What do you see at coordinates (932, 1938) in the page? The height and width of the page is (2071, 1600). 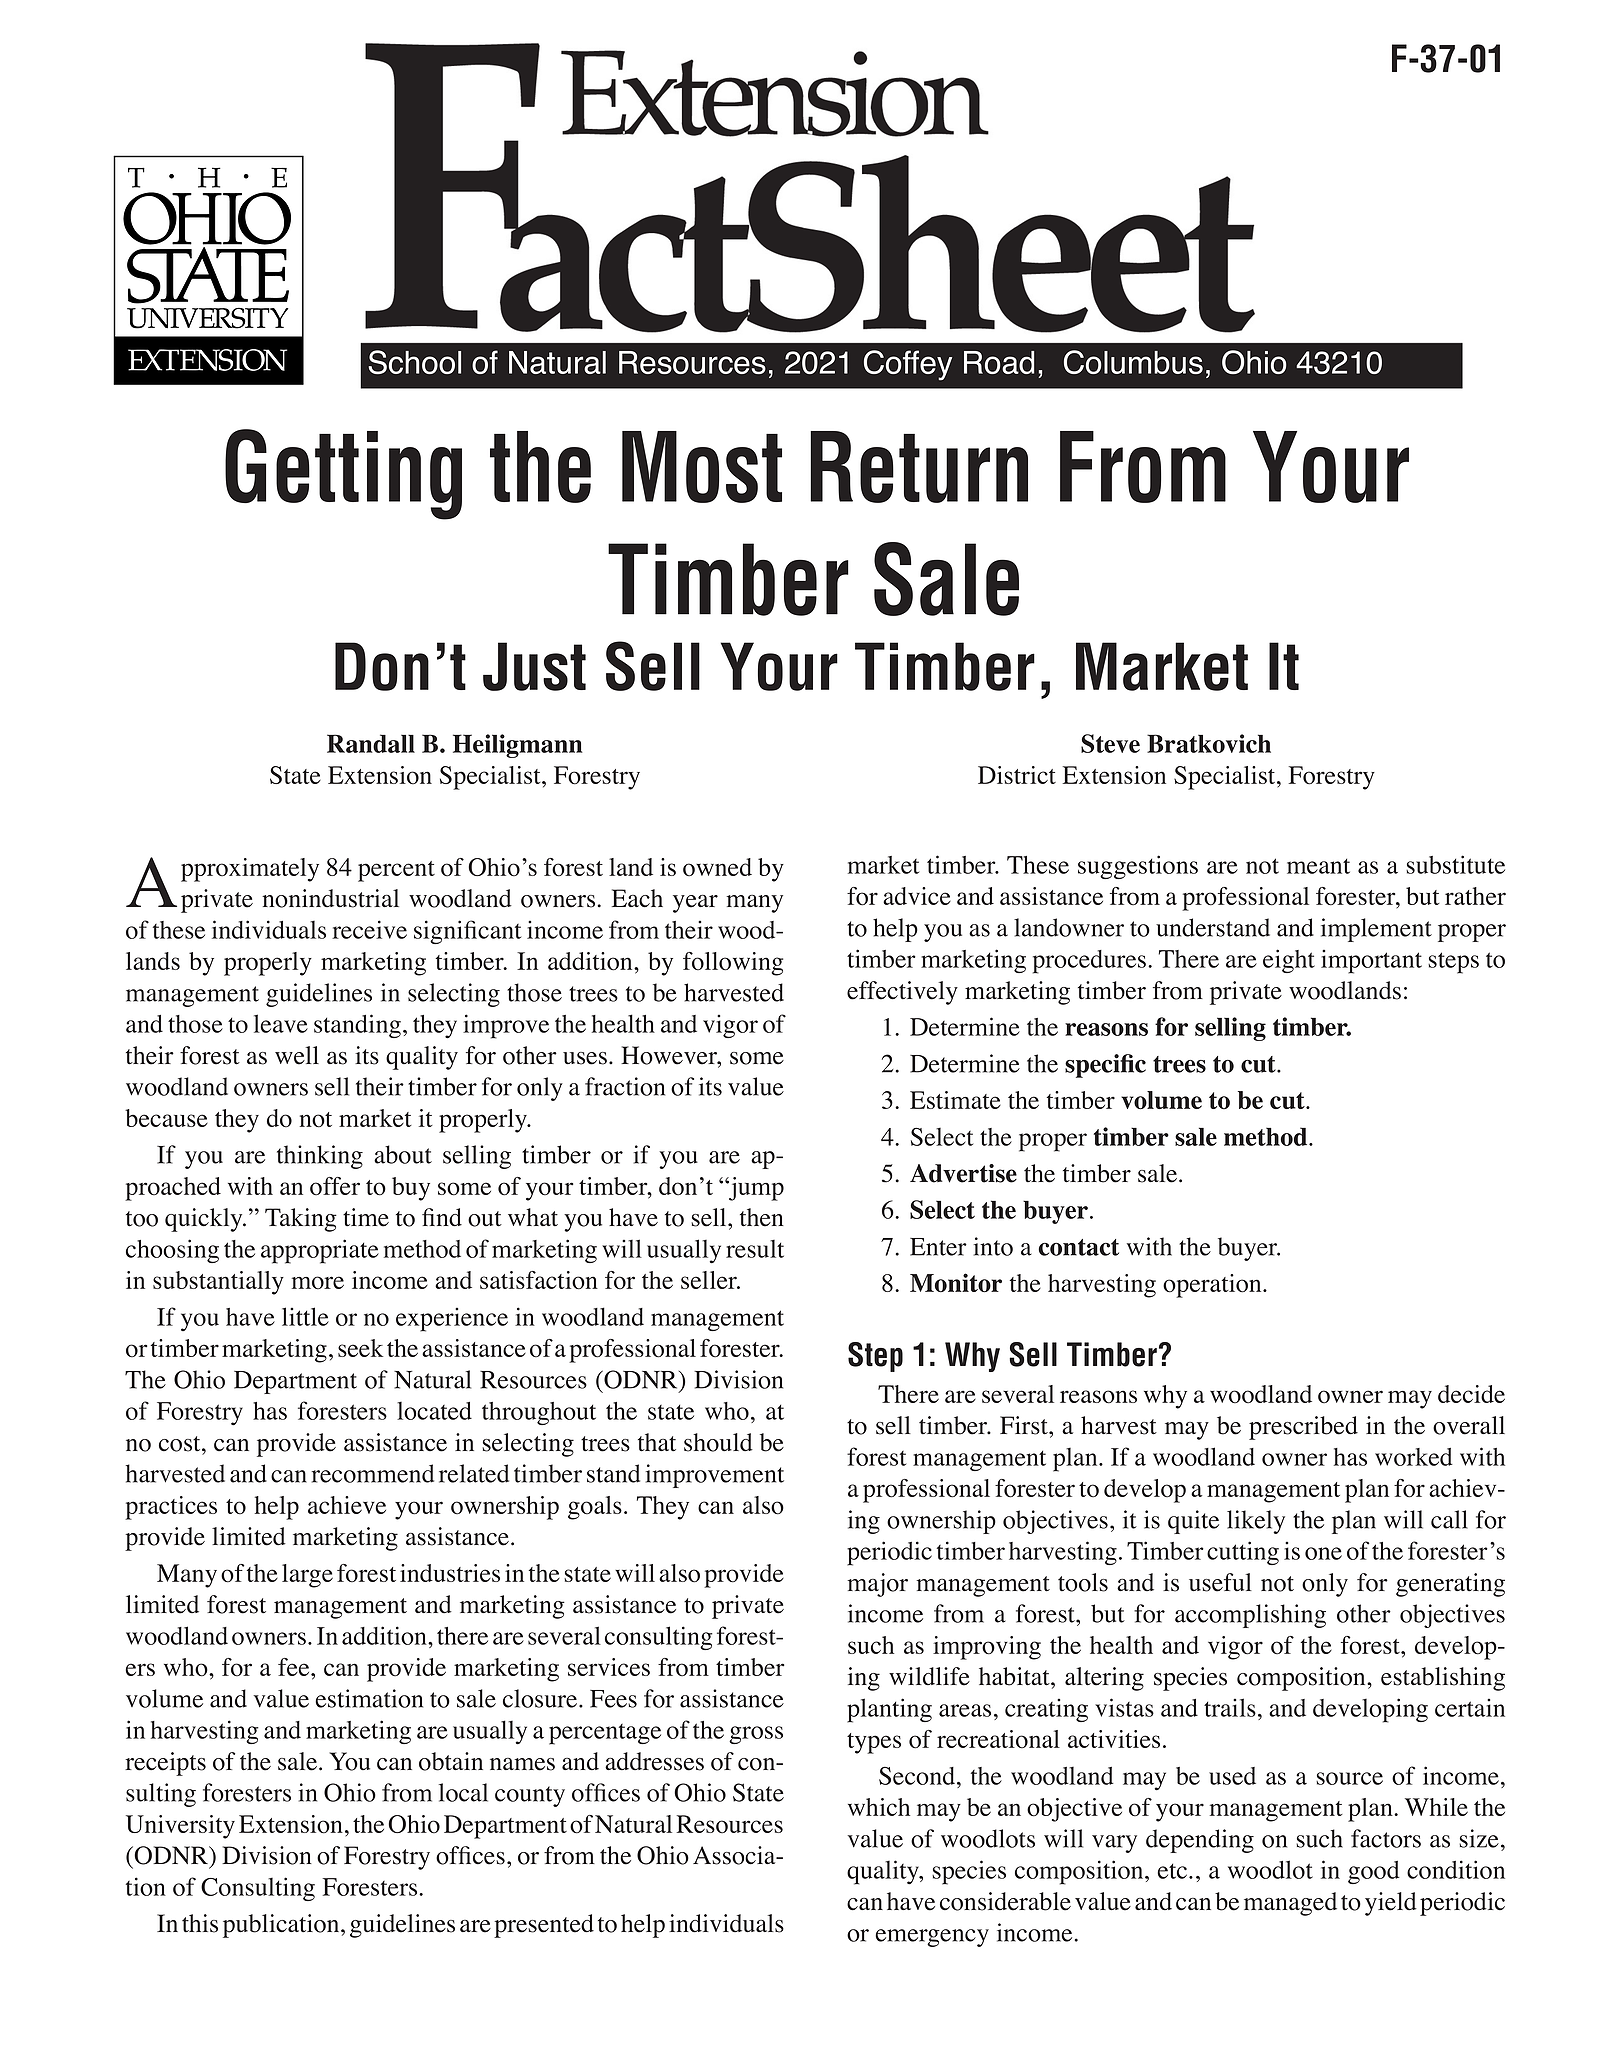 I see `emergency` at bounding box center [932, 1938].
